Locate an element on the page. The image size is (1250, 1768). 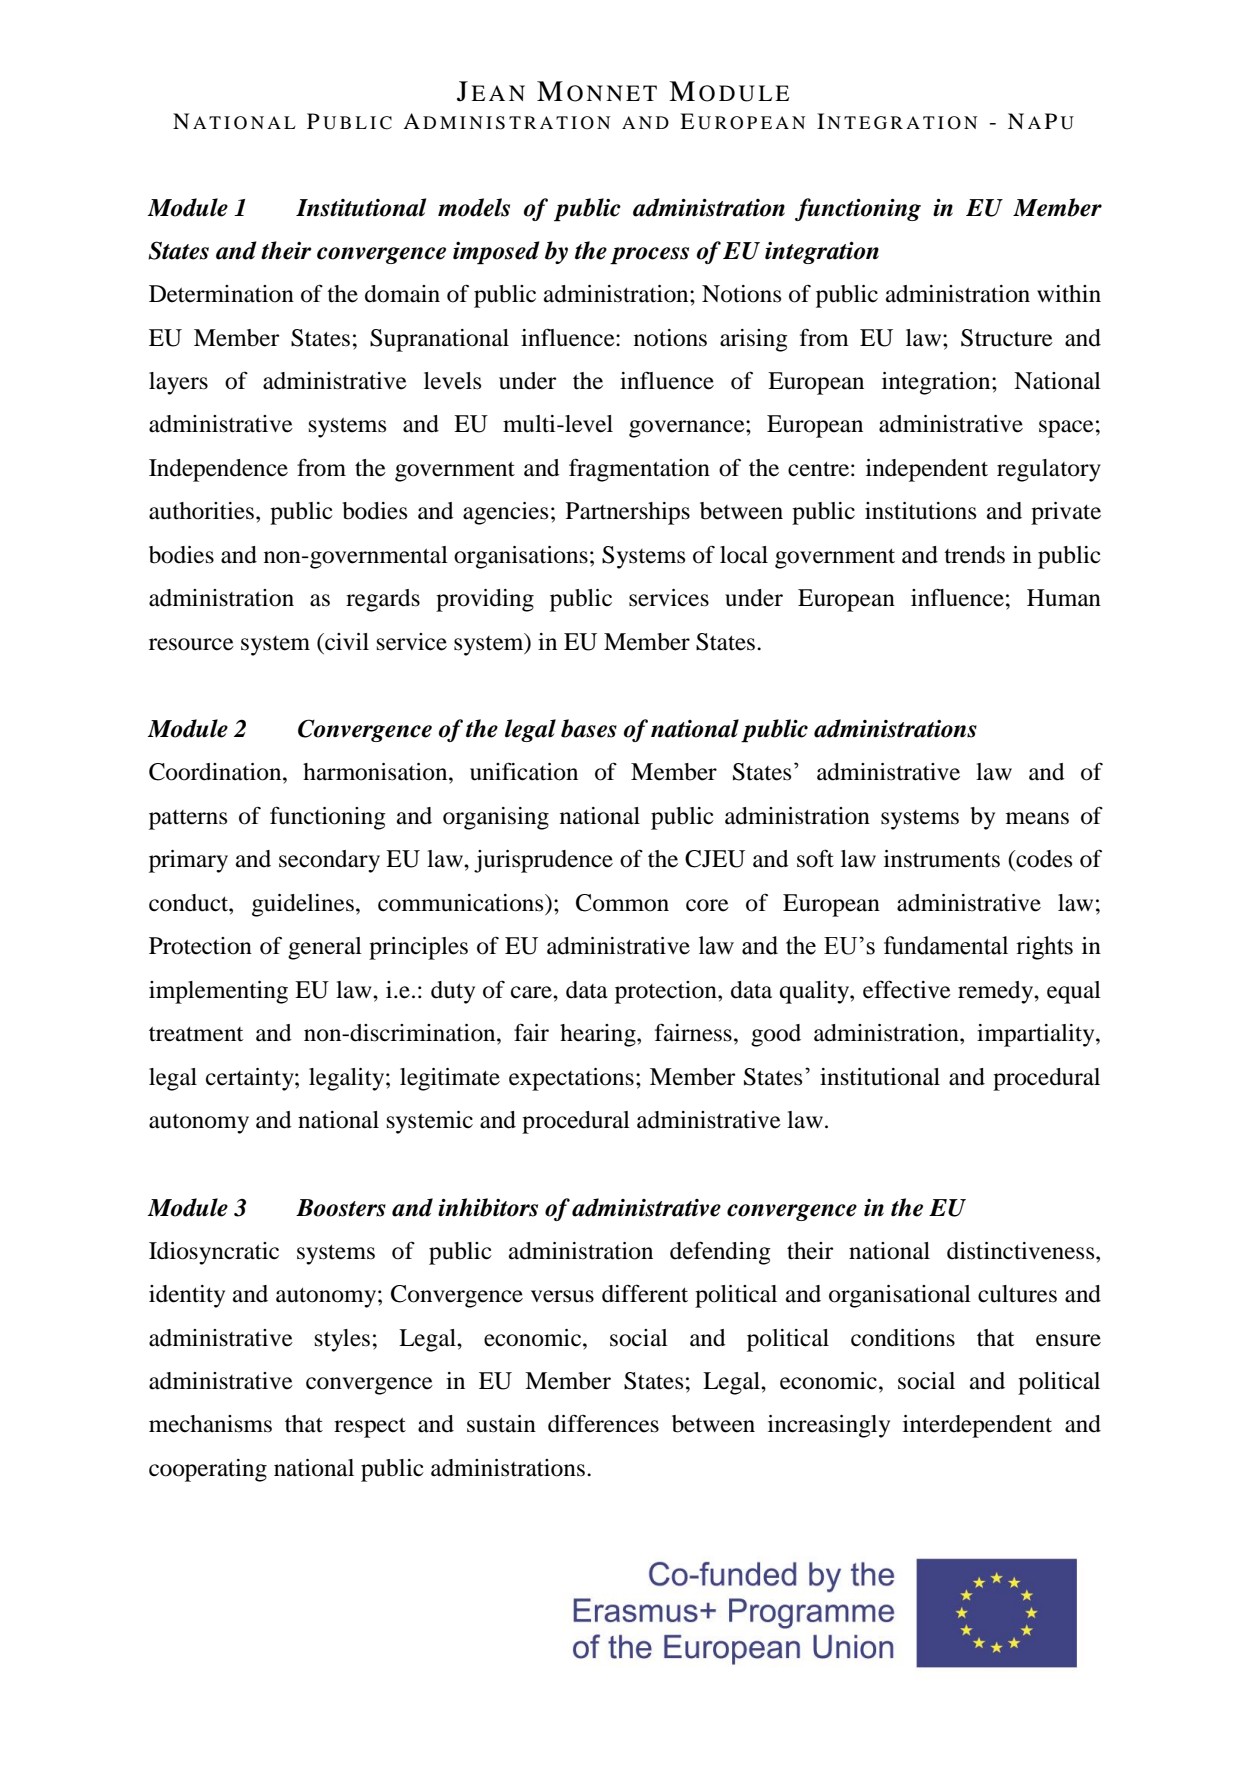
process is located at coordinates (649, 256).
